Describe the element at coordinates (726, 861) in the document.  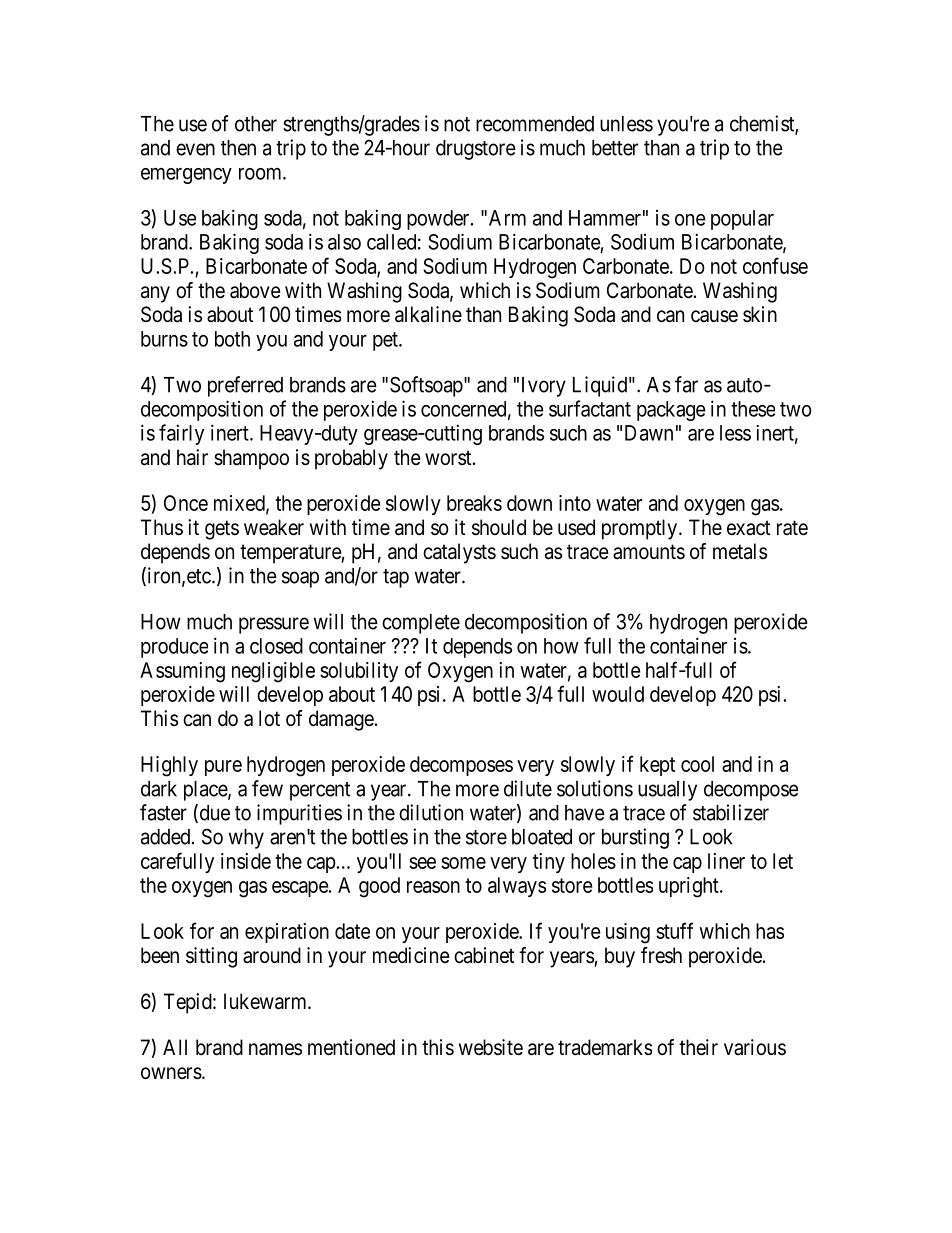
I see `liner` at that location.
